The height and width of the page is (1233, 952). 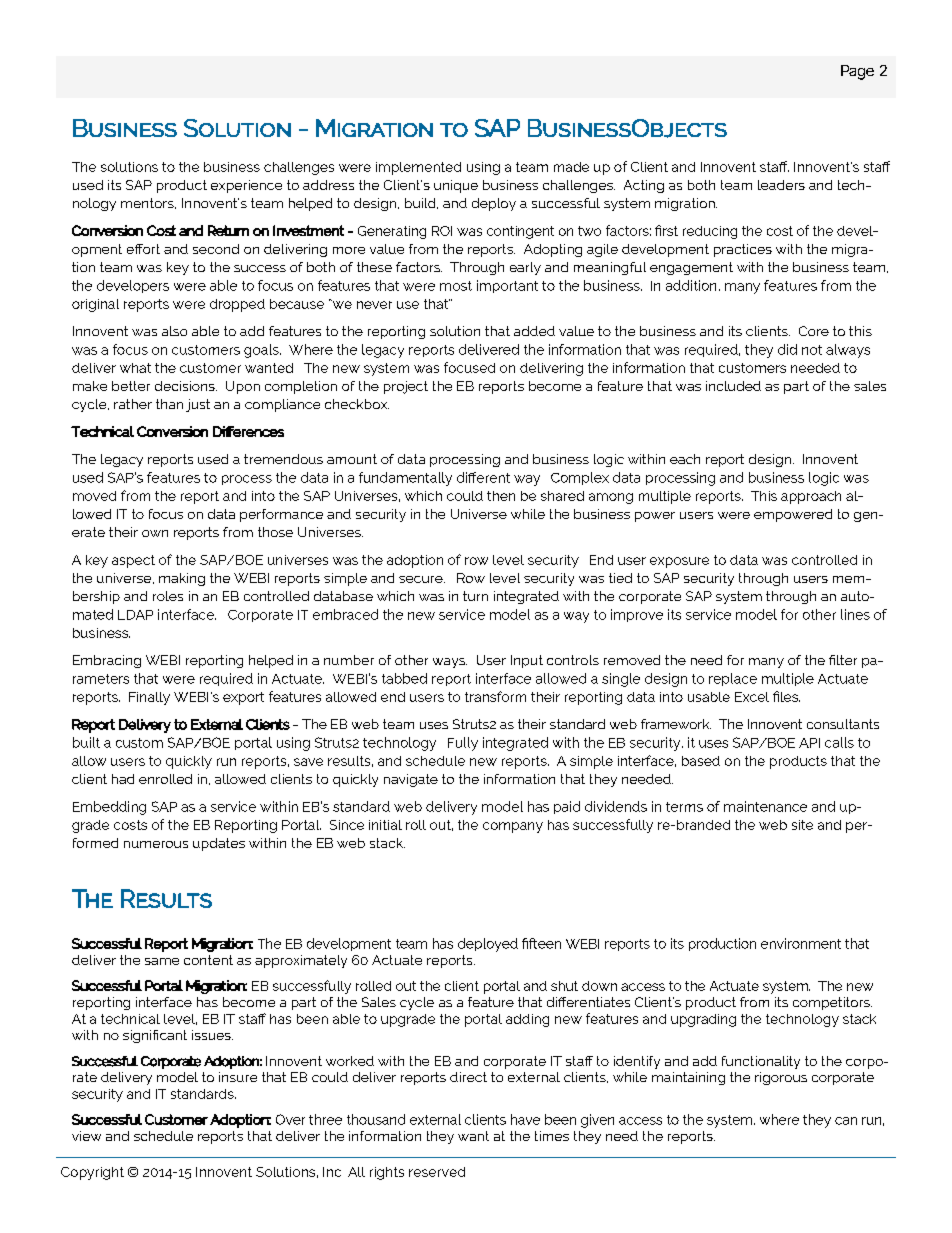 What do you see at coordinates (781, 185) in the page?
I see `leaders` at bounding box center [781, 185].
